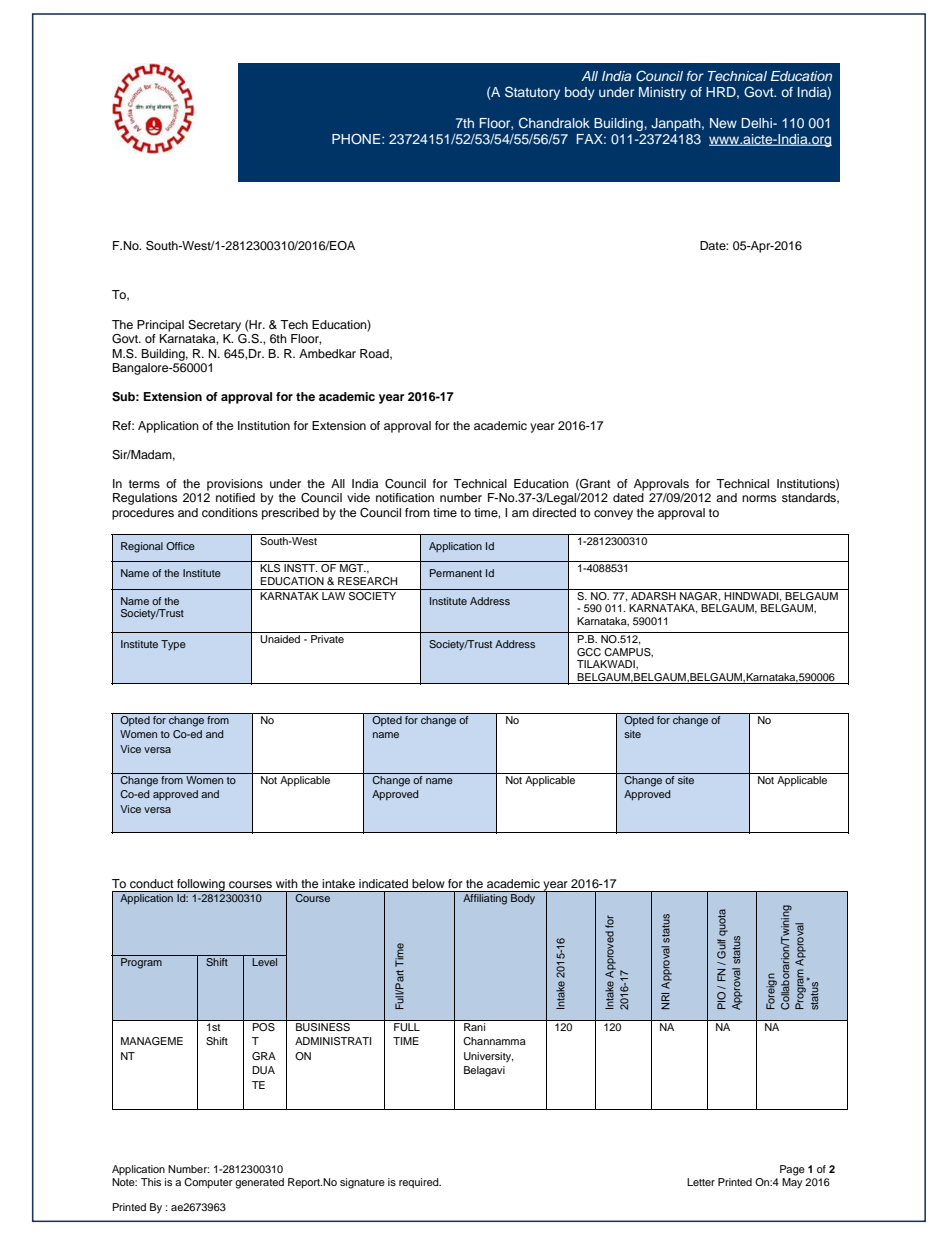 The width and height of the screenshot is (952, 1233). I want to click on required, so click(420, 1183).
